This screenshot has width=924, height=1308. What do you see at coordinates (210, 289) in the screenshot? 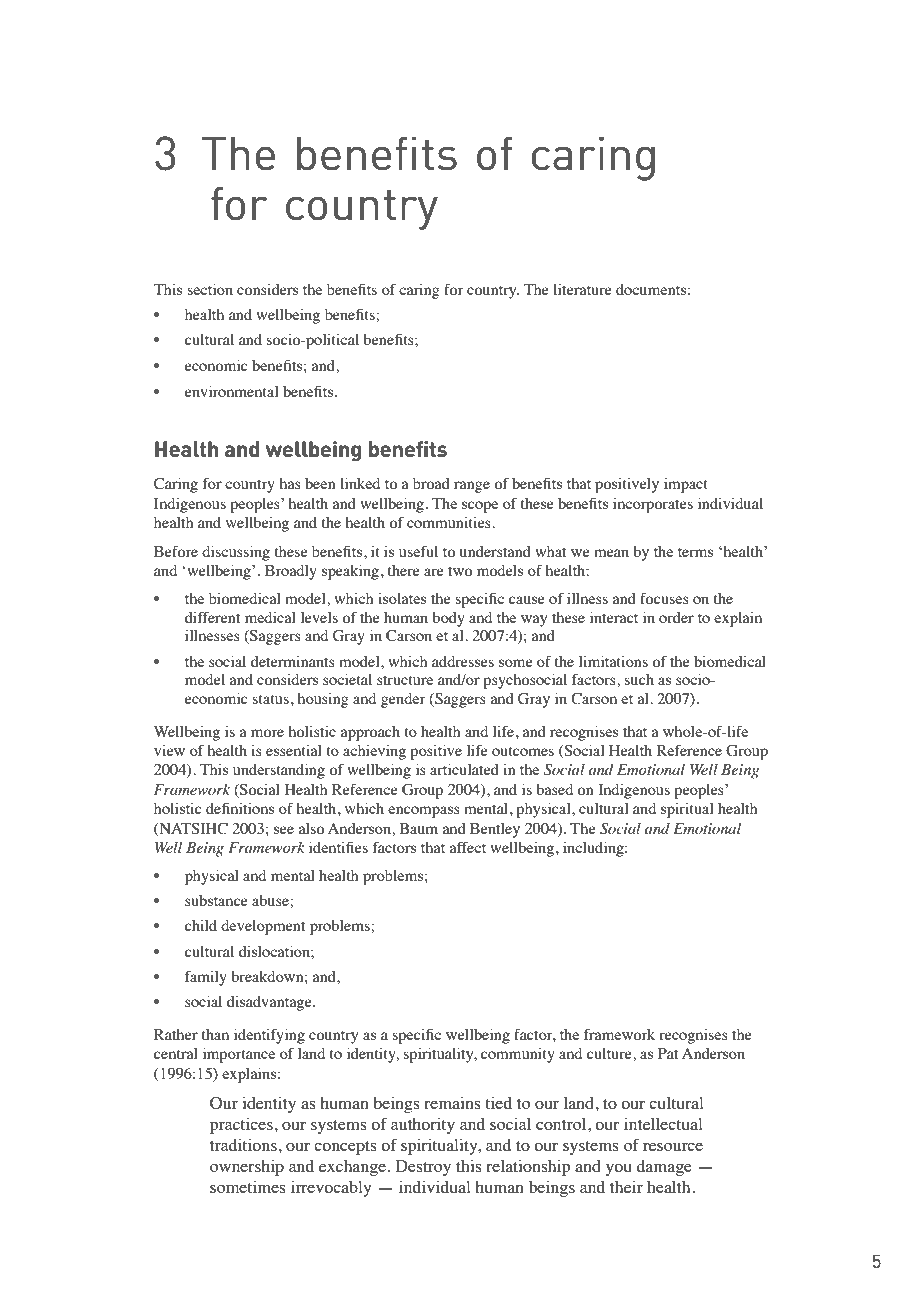
I see `section` at bounding box center [210, 289].
